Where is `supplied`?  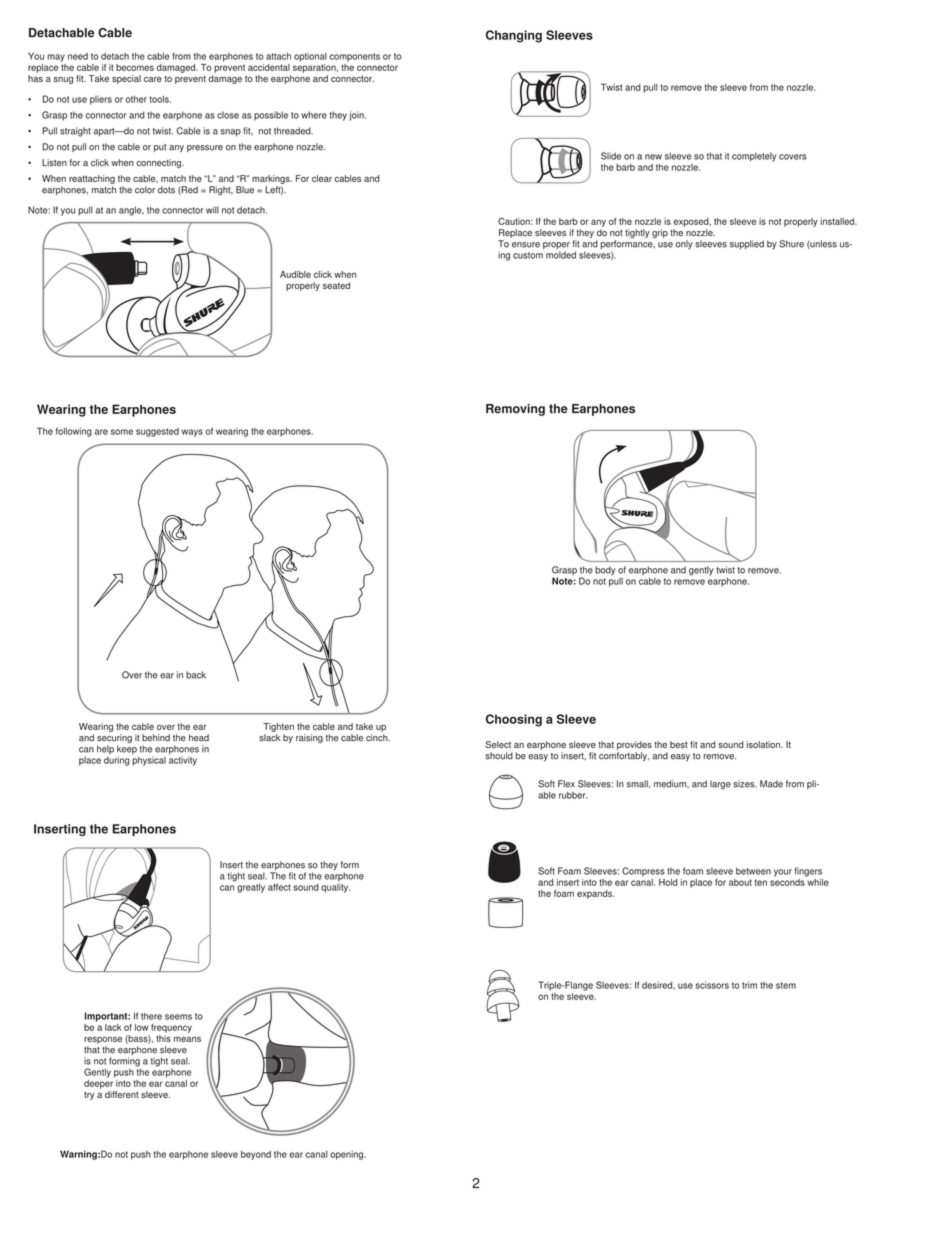 supplied is located at coordinates (747, 244).
